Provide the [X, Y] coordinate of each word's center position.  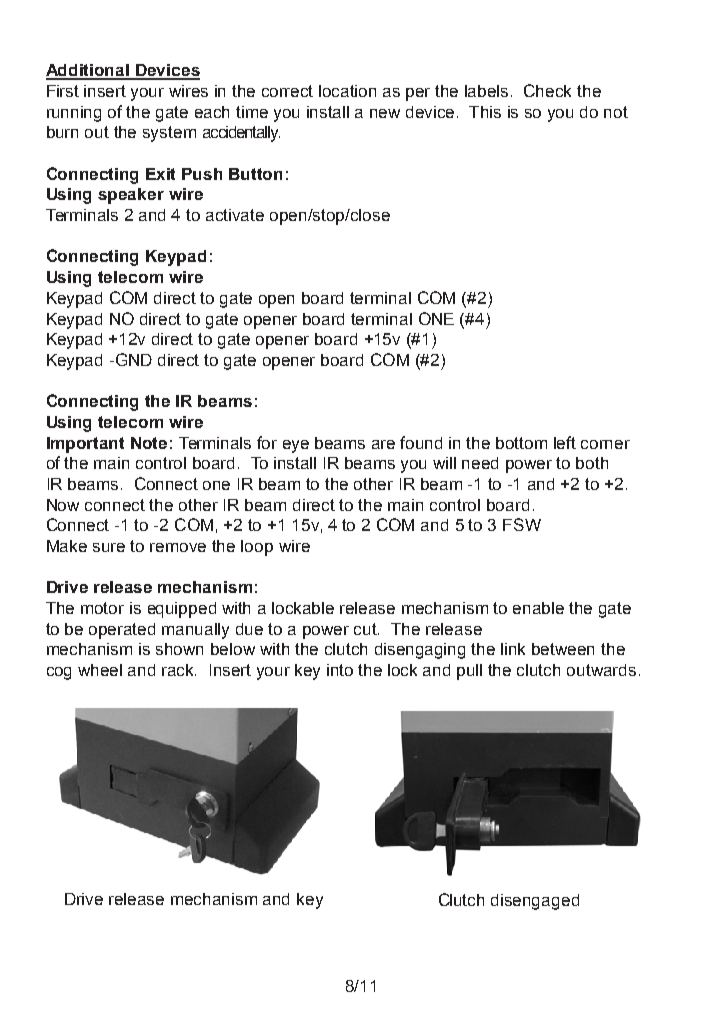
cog [59, 673]
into [340, 670]
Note [149, 443]
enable [538, 608]
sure [109, 547]
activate [235, 215]
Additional [89, 71]
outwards [601, 670]
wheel [100, 670]
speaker [131, 196]
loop [257, 548]
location [347, 91]
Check [547, 90]
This [485, 112]
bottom [521, 443]
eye [296, 446]
